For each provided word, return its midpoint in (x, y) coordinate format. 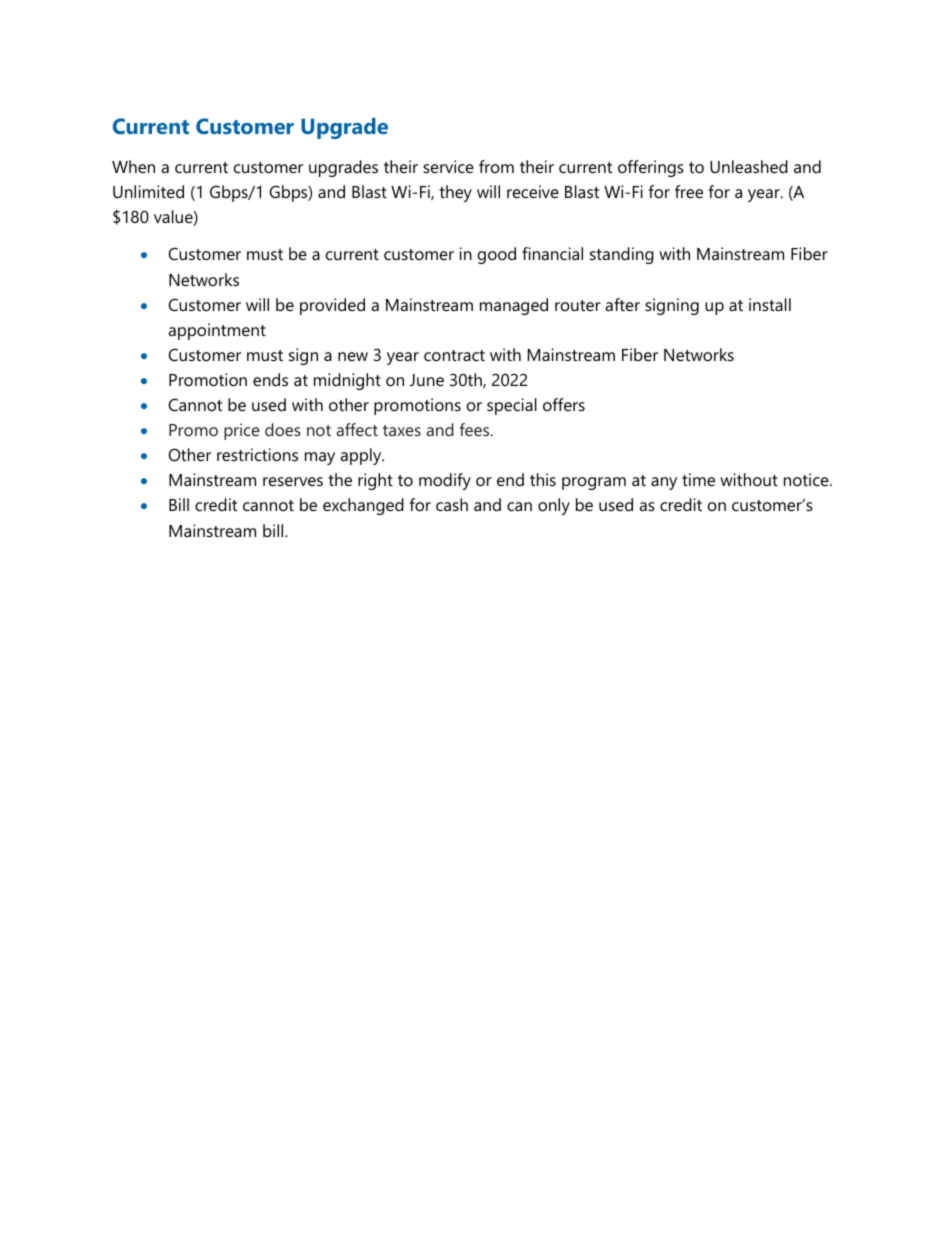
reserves (293, 481)
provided (332, 306)
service (448, 166)
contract (454, 355)
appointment (217, 331)
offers (564, 404)
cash (452, 504)
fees (476, 429)
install (770, 304)
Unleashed (749, 166)
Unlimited (148, 191)
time (698, 479)
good (497, 255)
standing (622, 255)
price (242, 431)
